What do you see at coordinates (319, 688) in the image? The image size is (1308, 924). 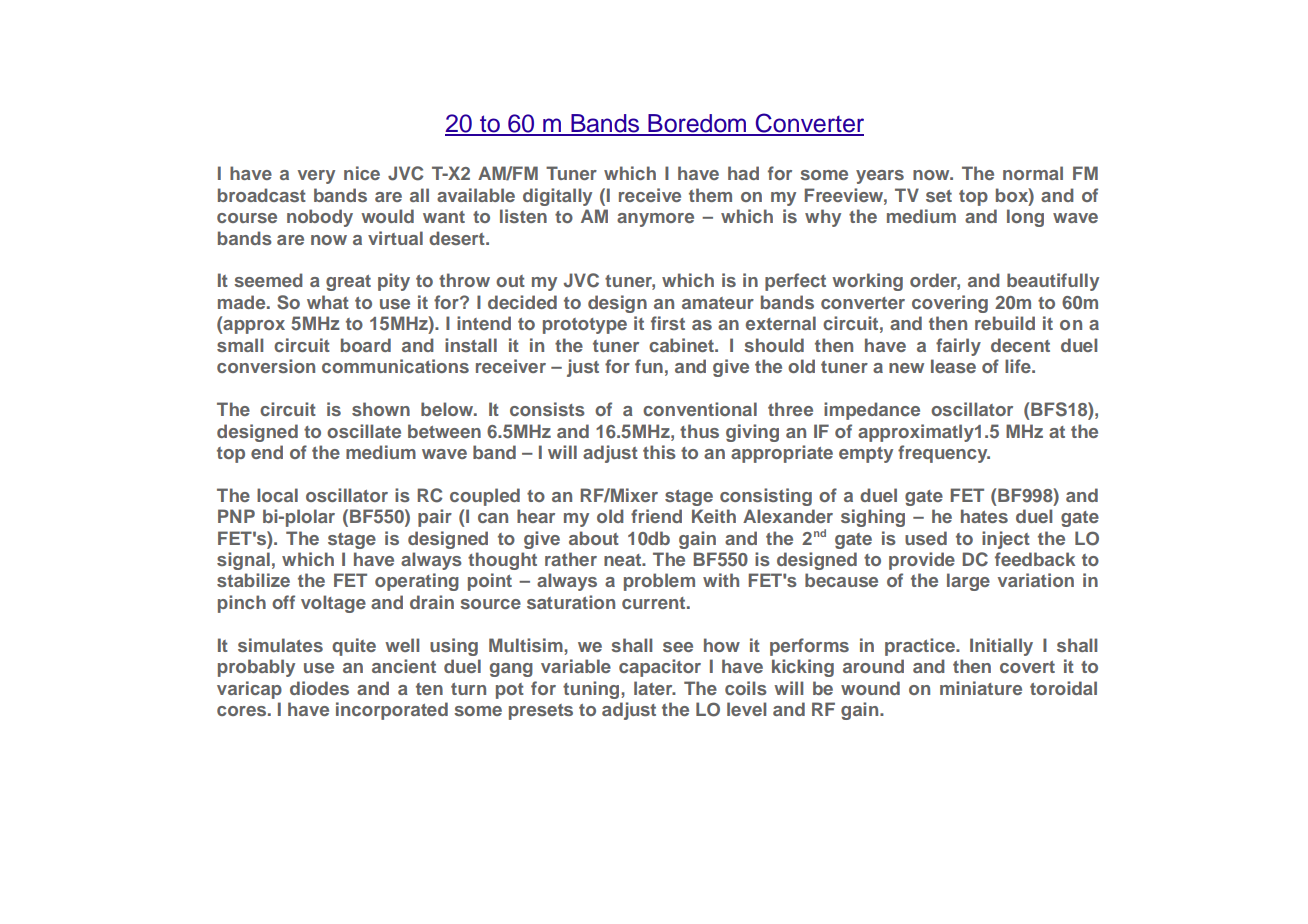 I see `diodes` at bounding box center [319, 688].
